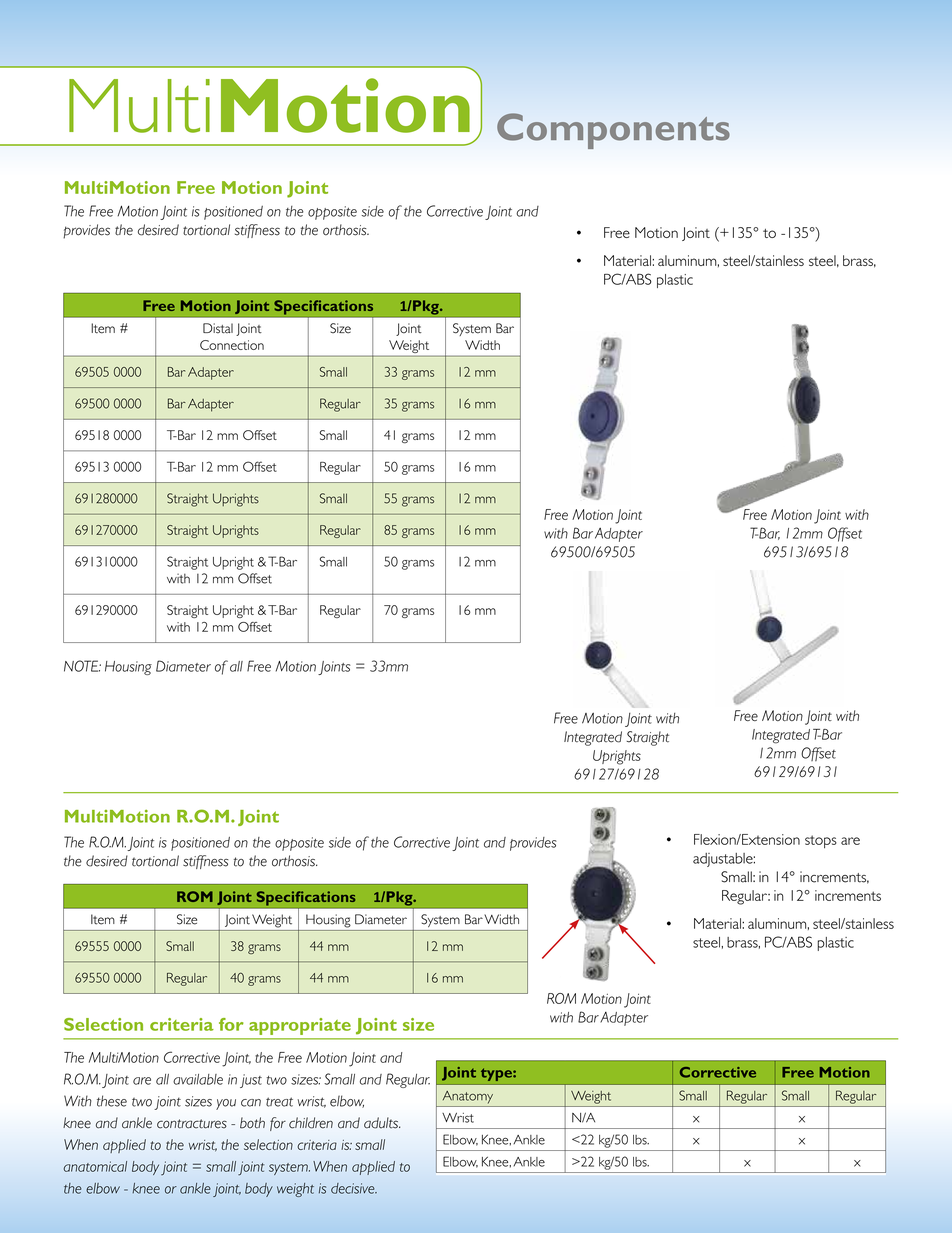 This screenshot has width=952, height=1233. Describe the element at coordinates (198, 1079) in the screenshot. I see `available` at that location.
